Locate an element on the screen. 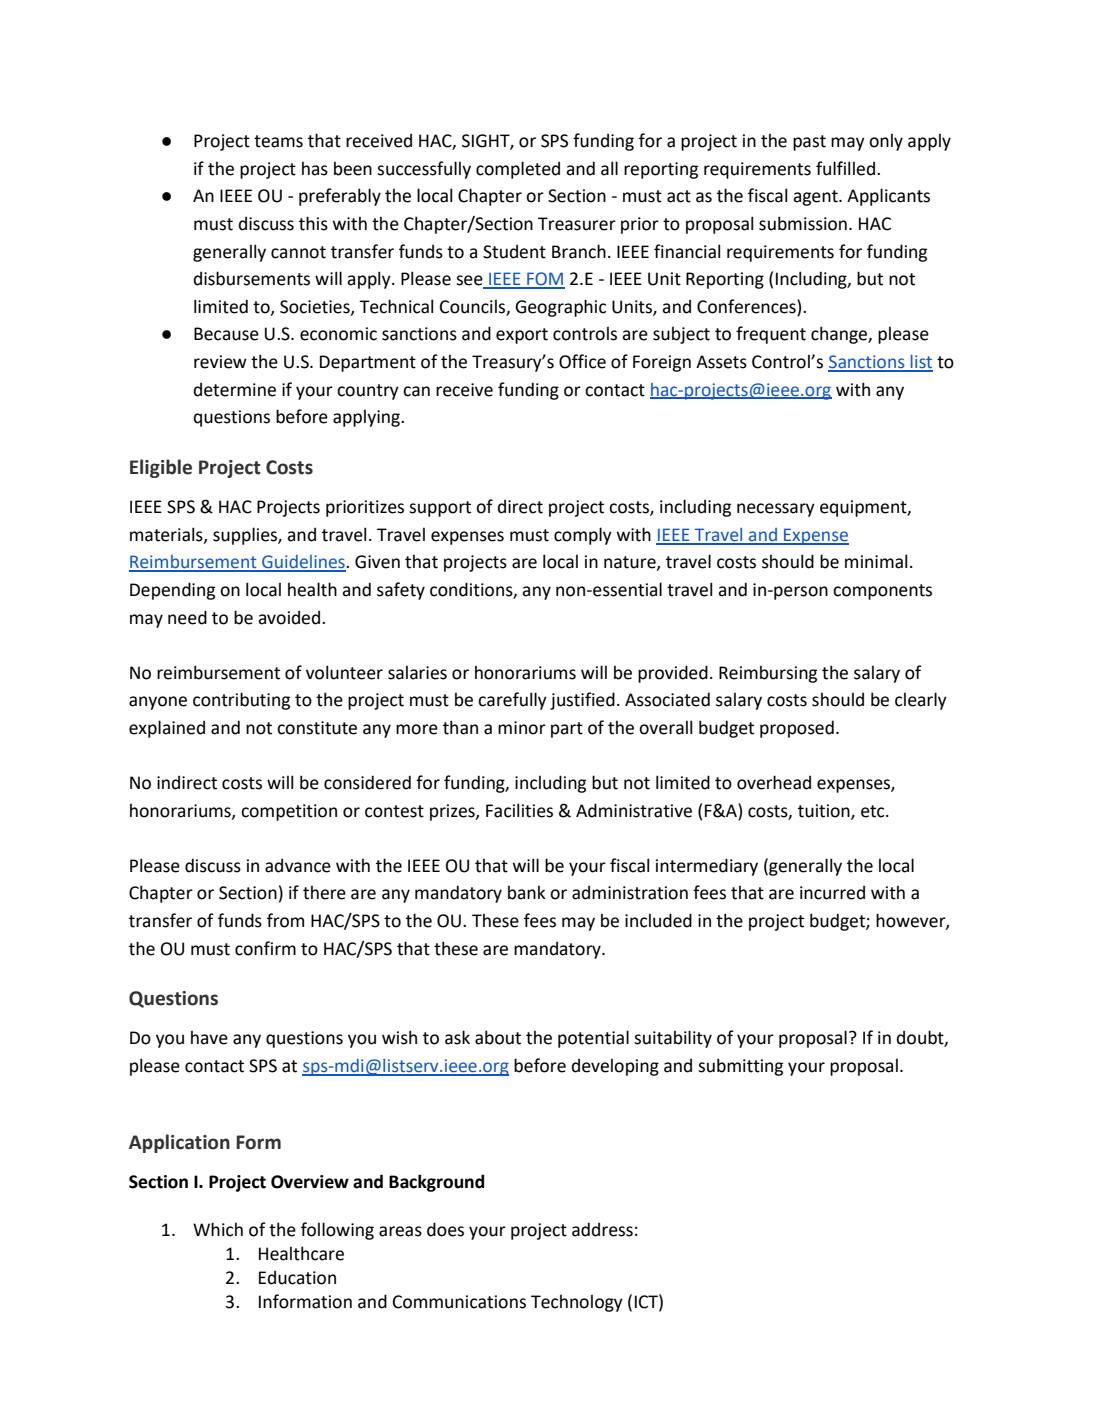 The height and width of the screenshot is (1415, 1094). Guidelines is located at coordinates (303, 563).
